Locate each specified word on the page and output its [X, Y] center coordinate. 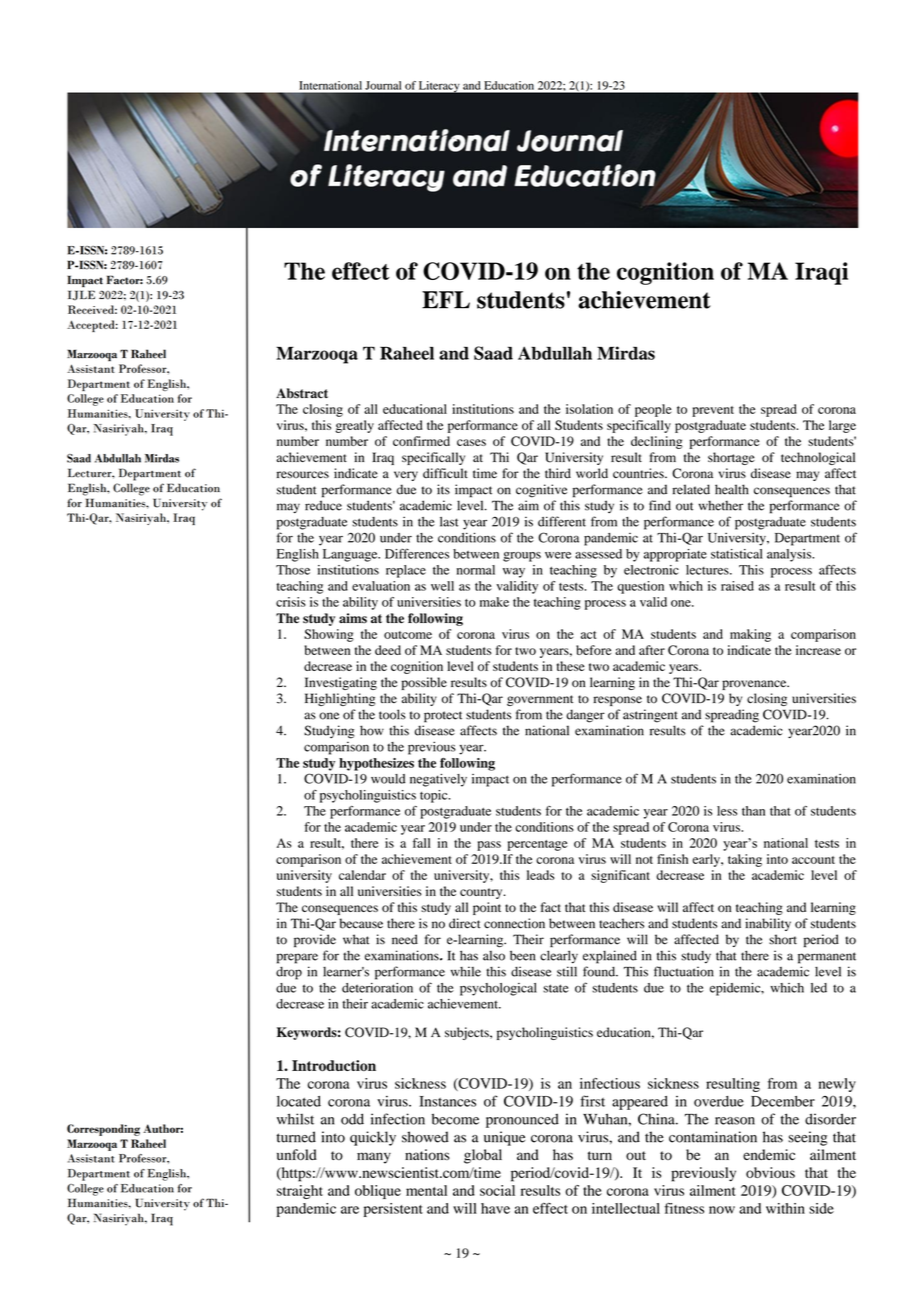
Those [293, 570]
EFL [446, 300]
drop [289, 973]
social [497, 1190]
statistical [737, 554]
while [466, 971]
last [449, 522]
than [753, 811]
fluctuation [684, 971]
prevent [713, 411]
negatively [438, 780]
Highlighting [340, 699]
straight [300, 1192]
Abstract [302, 393]
